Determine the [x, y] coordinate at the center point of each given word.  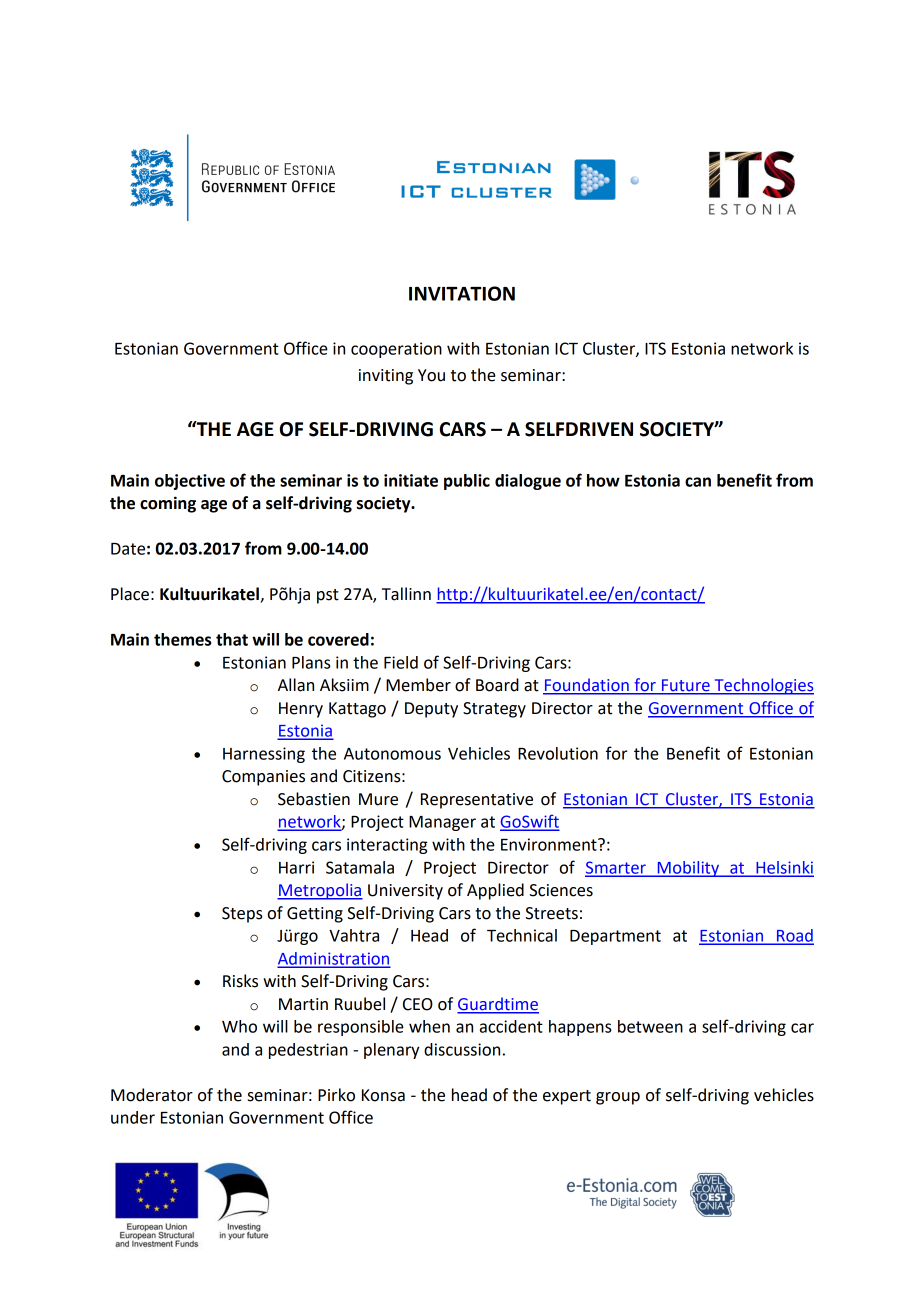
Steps [242, 915]
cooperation [396, 350]
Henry [301, 710]
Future [686, 686]
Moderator [152, 1095]
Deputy [431, 710]
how [603, 480]
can [698, 482]
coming [168, 504]
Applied [495, 891]
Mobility [688, 869]
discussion [462, 1049]
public [467, 482]
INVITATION [462, 293]
